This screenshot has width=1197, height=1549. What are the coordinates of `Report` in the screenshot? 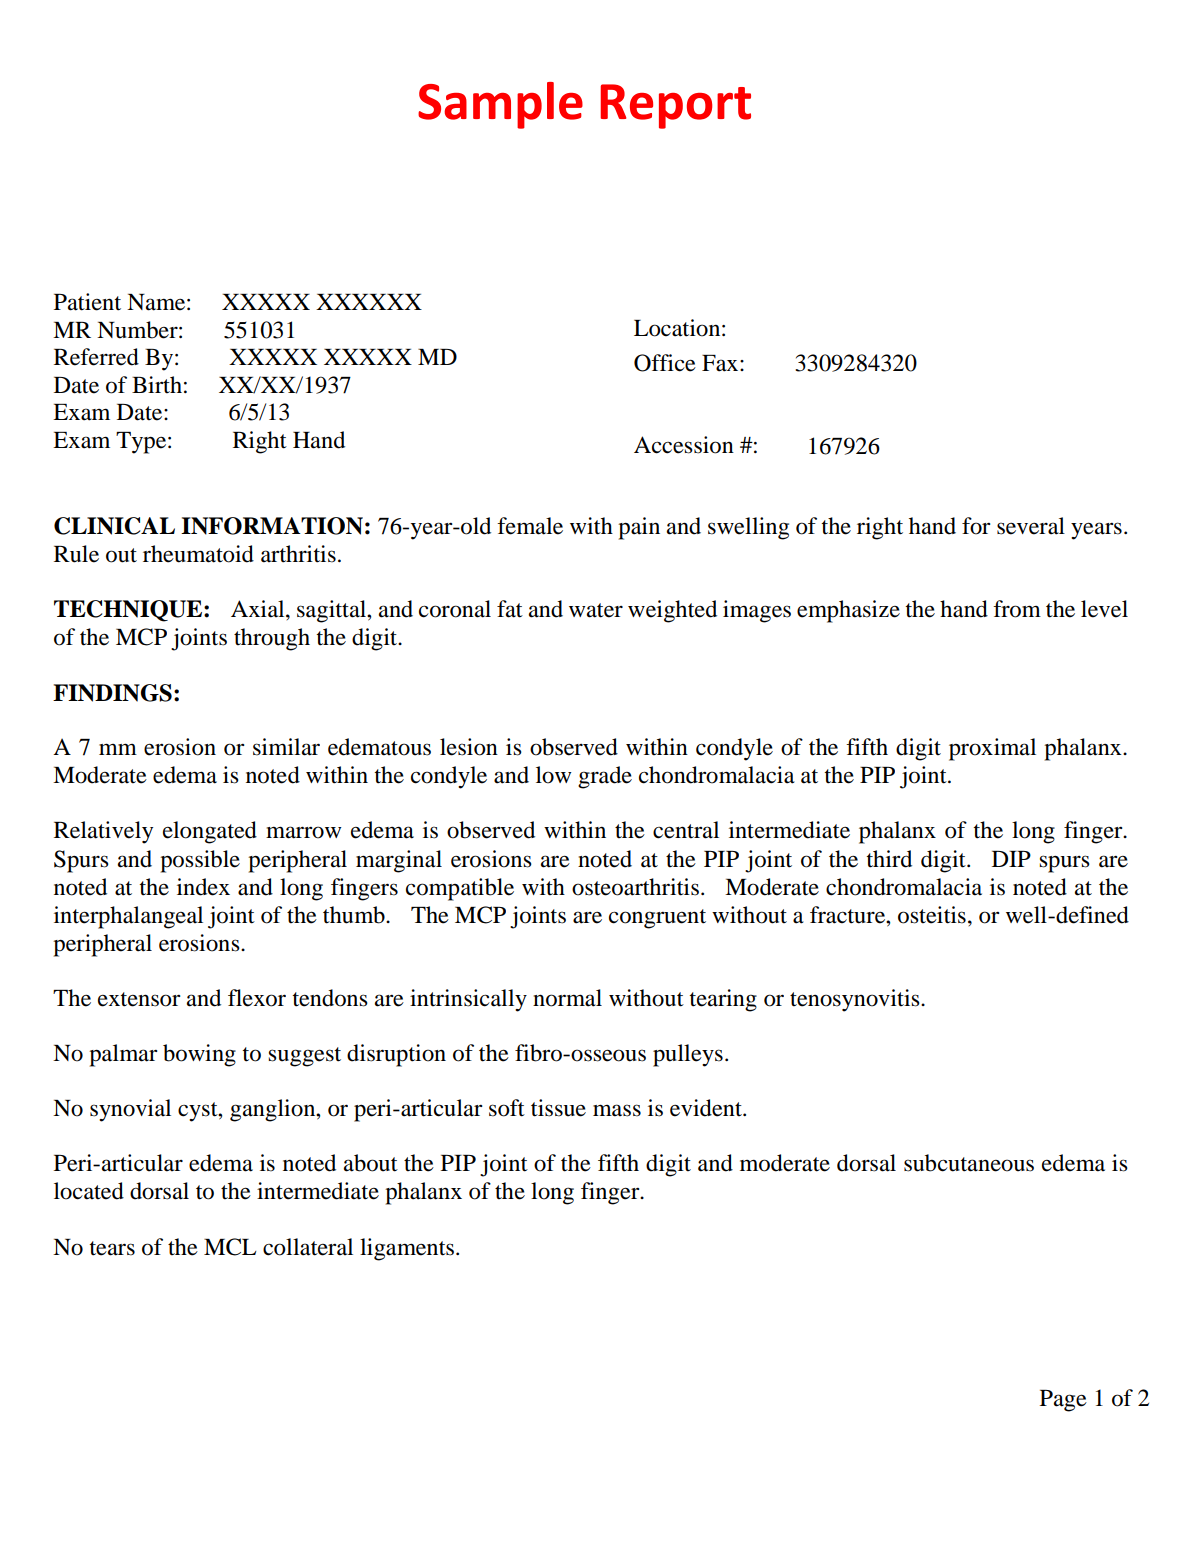 It's located at (676, 106).
